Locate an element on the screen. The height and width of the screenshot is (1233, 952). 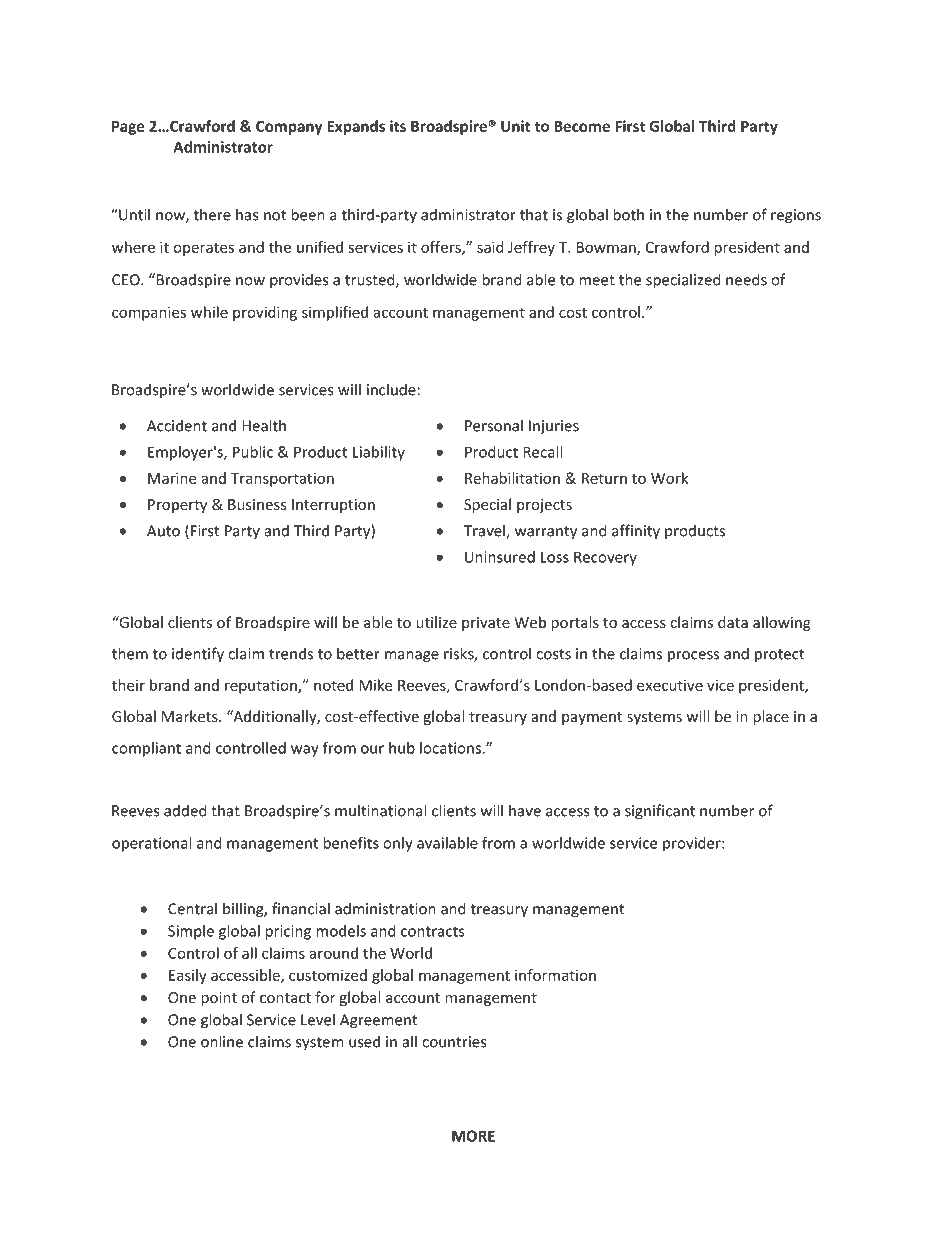
private is located at coordinates (486, 624).
